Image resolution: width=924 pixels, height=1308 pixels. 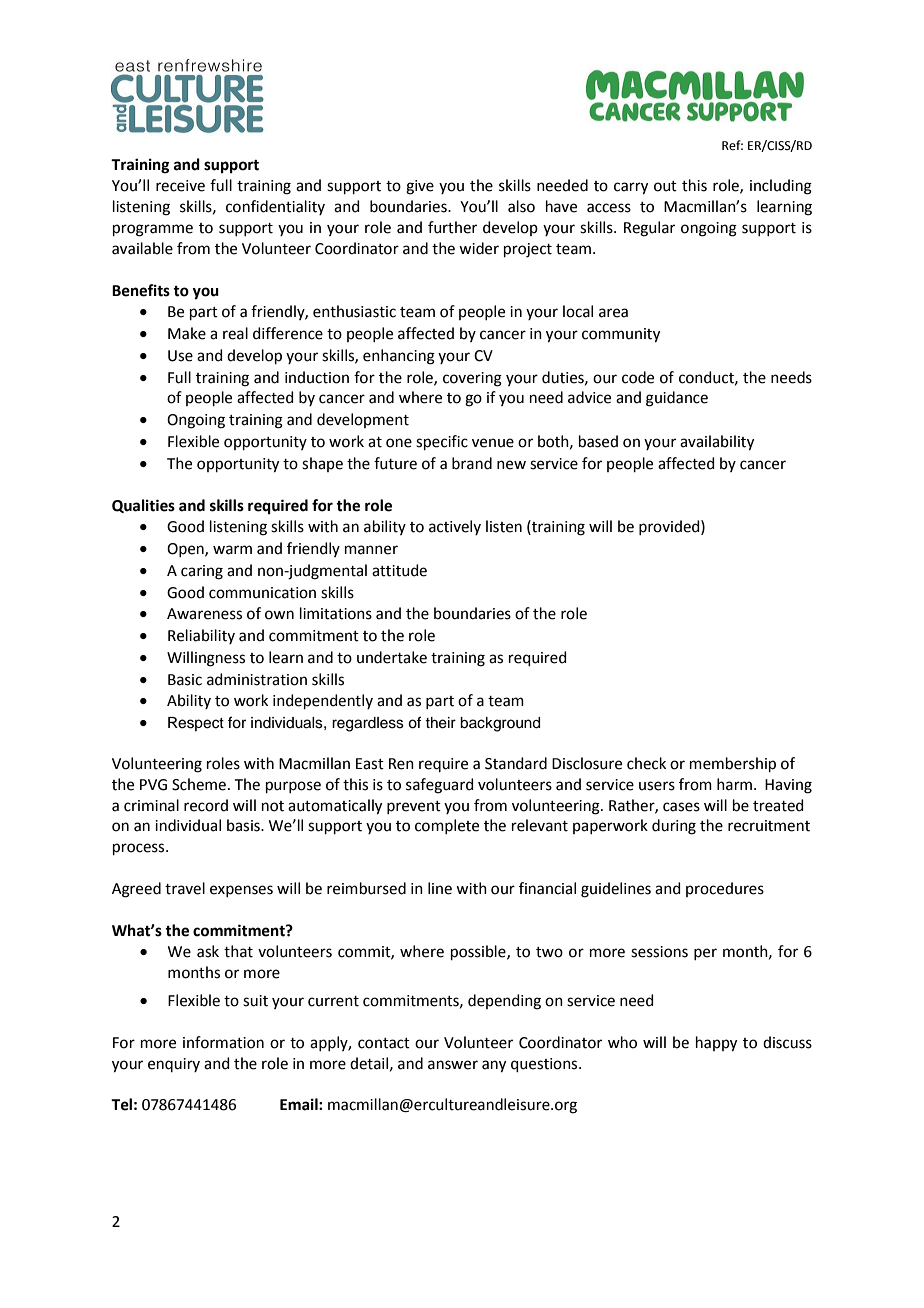 What do you see at coordinates (447, 826) in the document?
I see `complete` at bounding box center [447, 826].
